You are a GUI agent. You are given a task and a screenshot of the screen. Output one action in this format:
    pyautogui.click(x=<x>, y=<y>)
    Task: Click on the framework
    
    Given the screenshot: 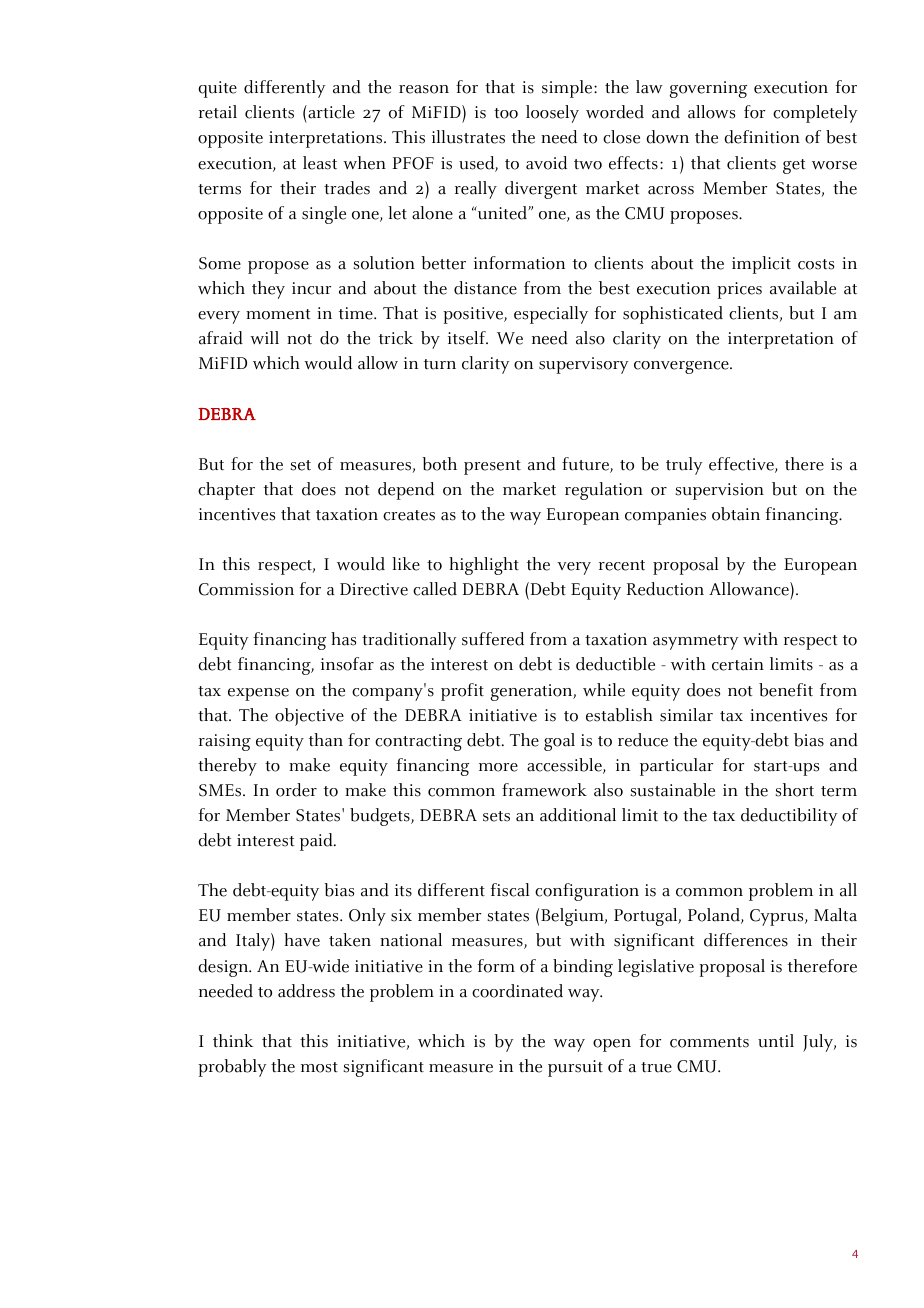 What is the action you would take?
    pyautogui.click(x=544, y=790)
